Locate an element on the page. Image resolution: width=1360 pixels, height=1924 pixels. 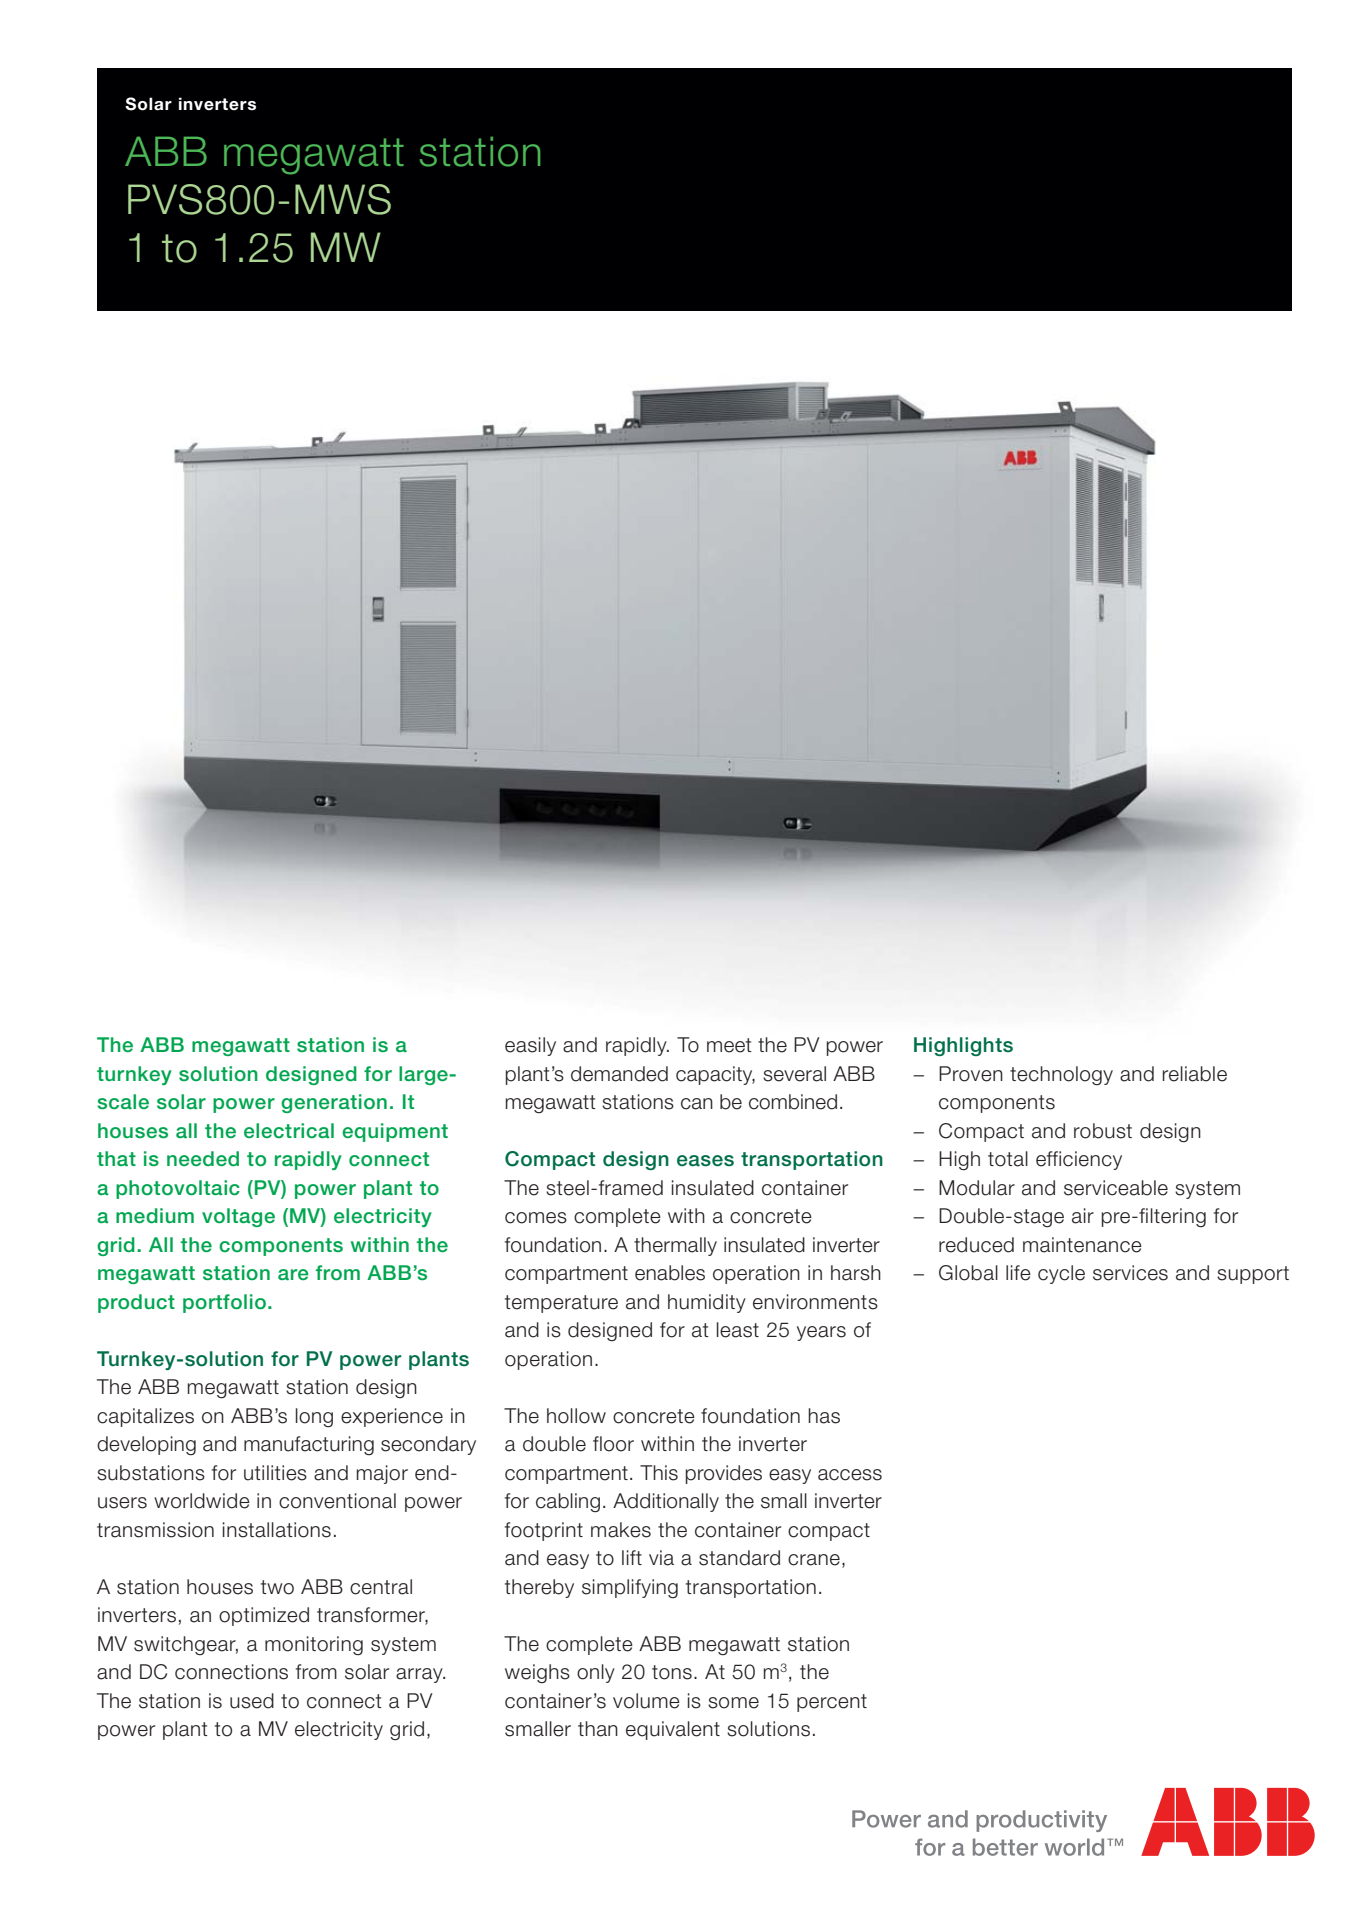
generation is located at coordinates (334, 1103).
